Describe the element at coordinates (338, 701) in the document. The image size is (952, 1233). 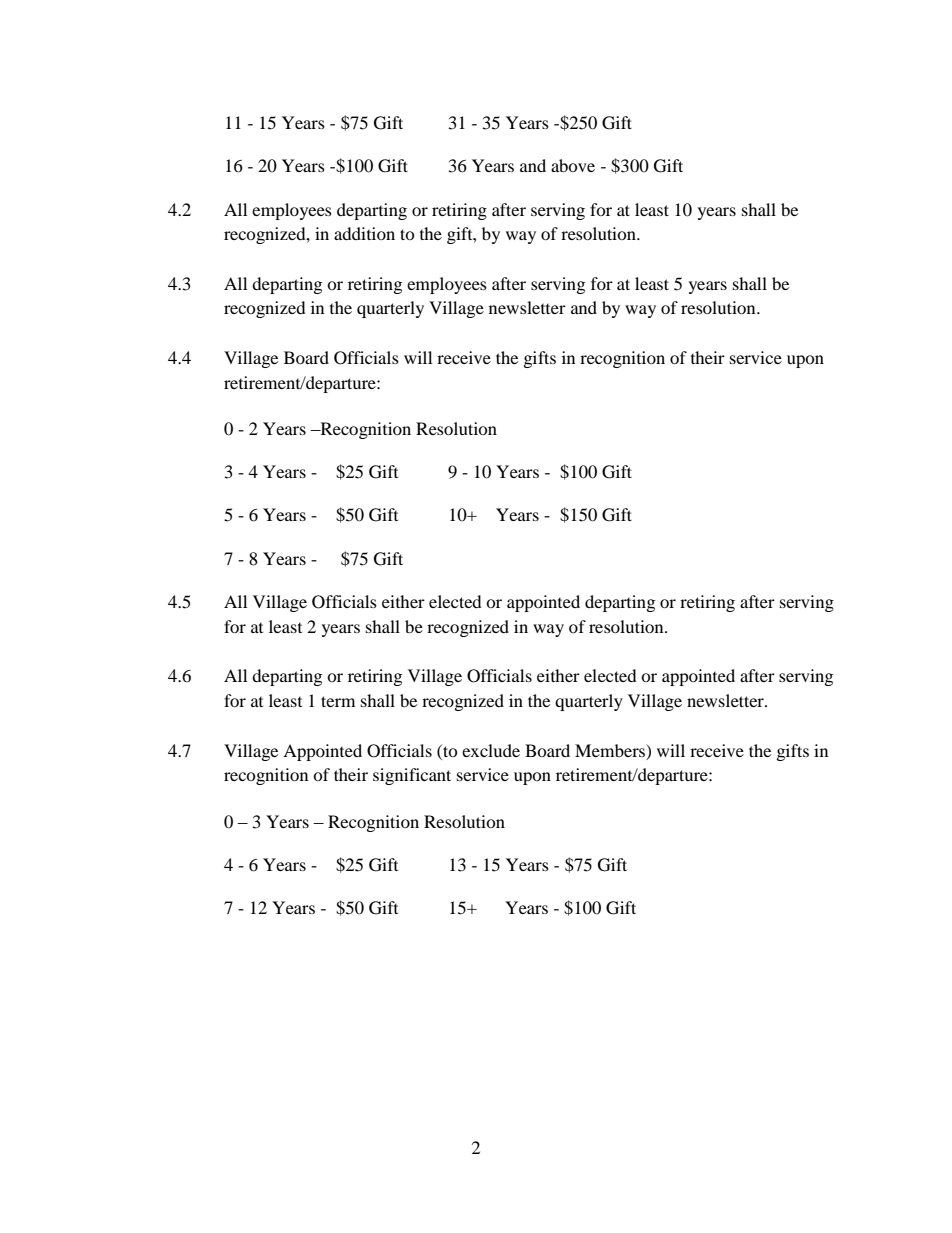
I see `term` at that location.
